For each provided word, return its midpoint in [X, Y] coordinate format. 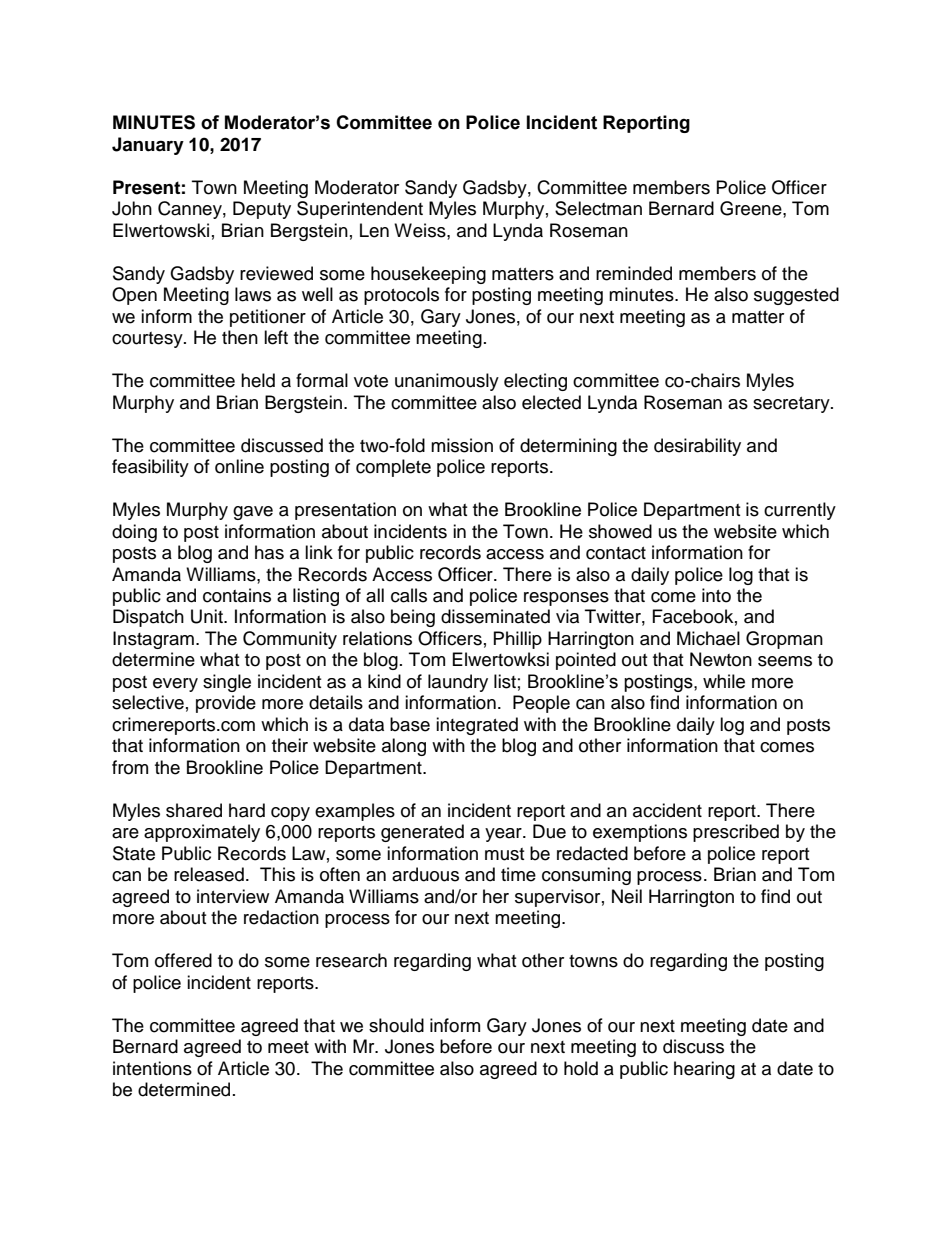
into [716, 595]
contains [237, 595]
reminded [634, 273]
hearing [704, 1070]
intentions [152, 1068]
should [396, 1025]
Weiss [421, 230]
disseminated [495, 616]
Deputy [262, 210]
